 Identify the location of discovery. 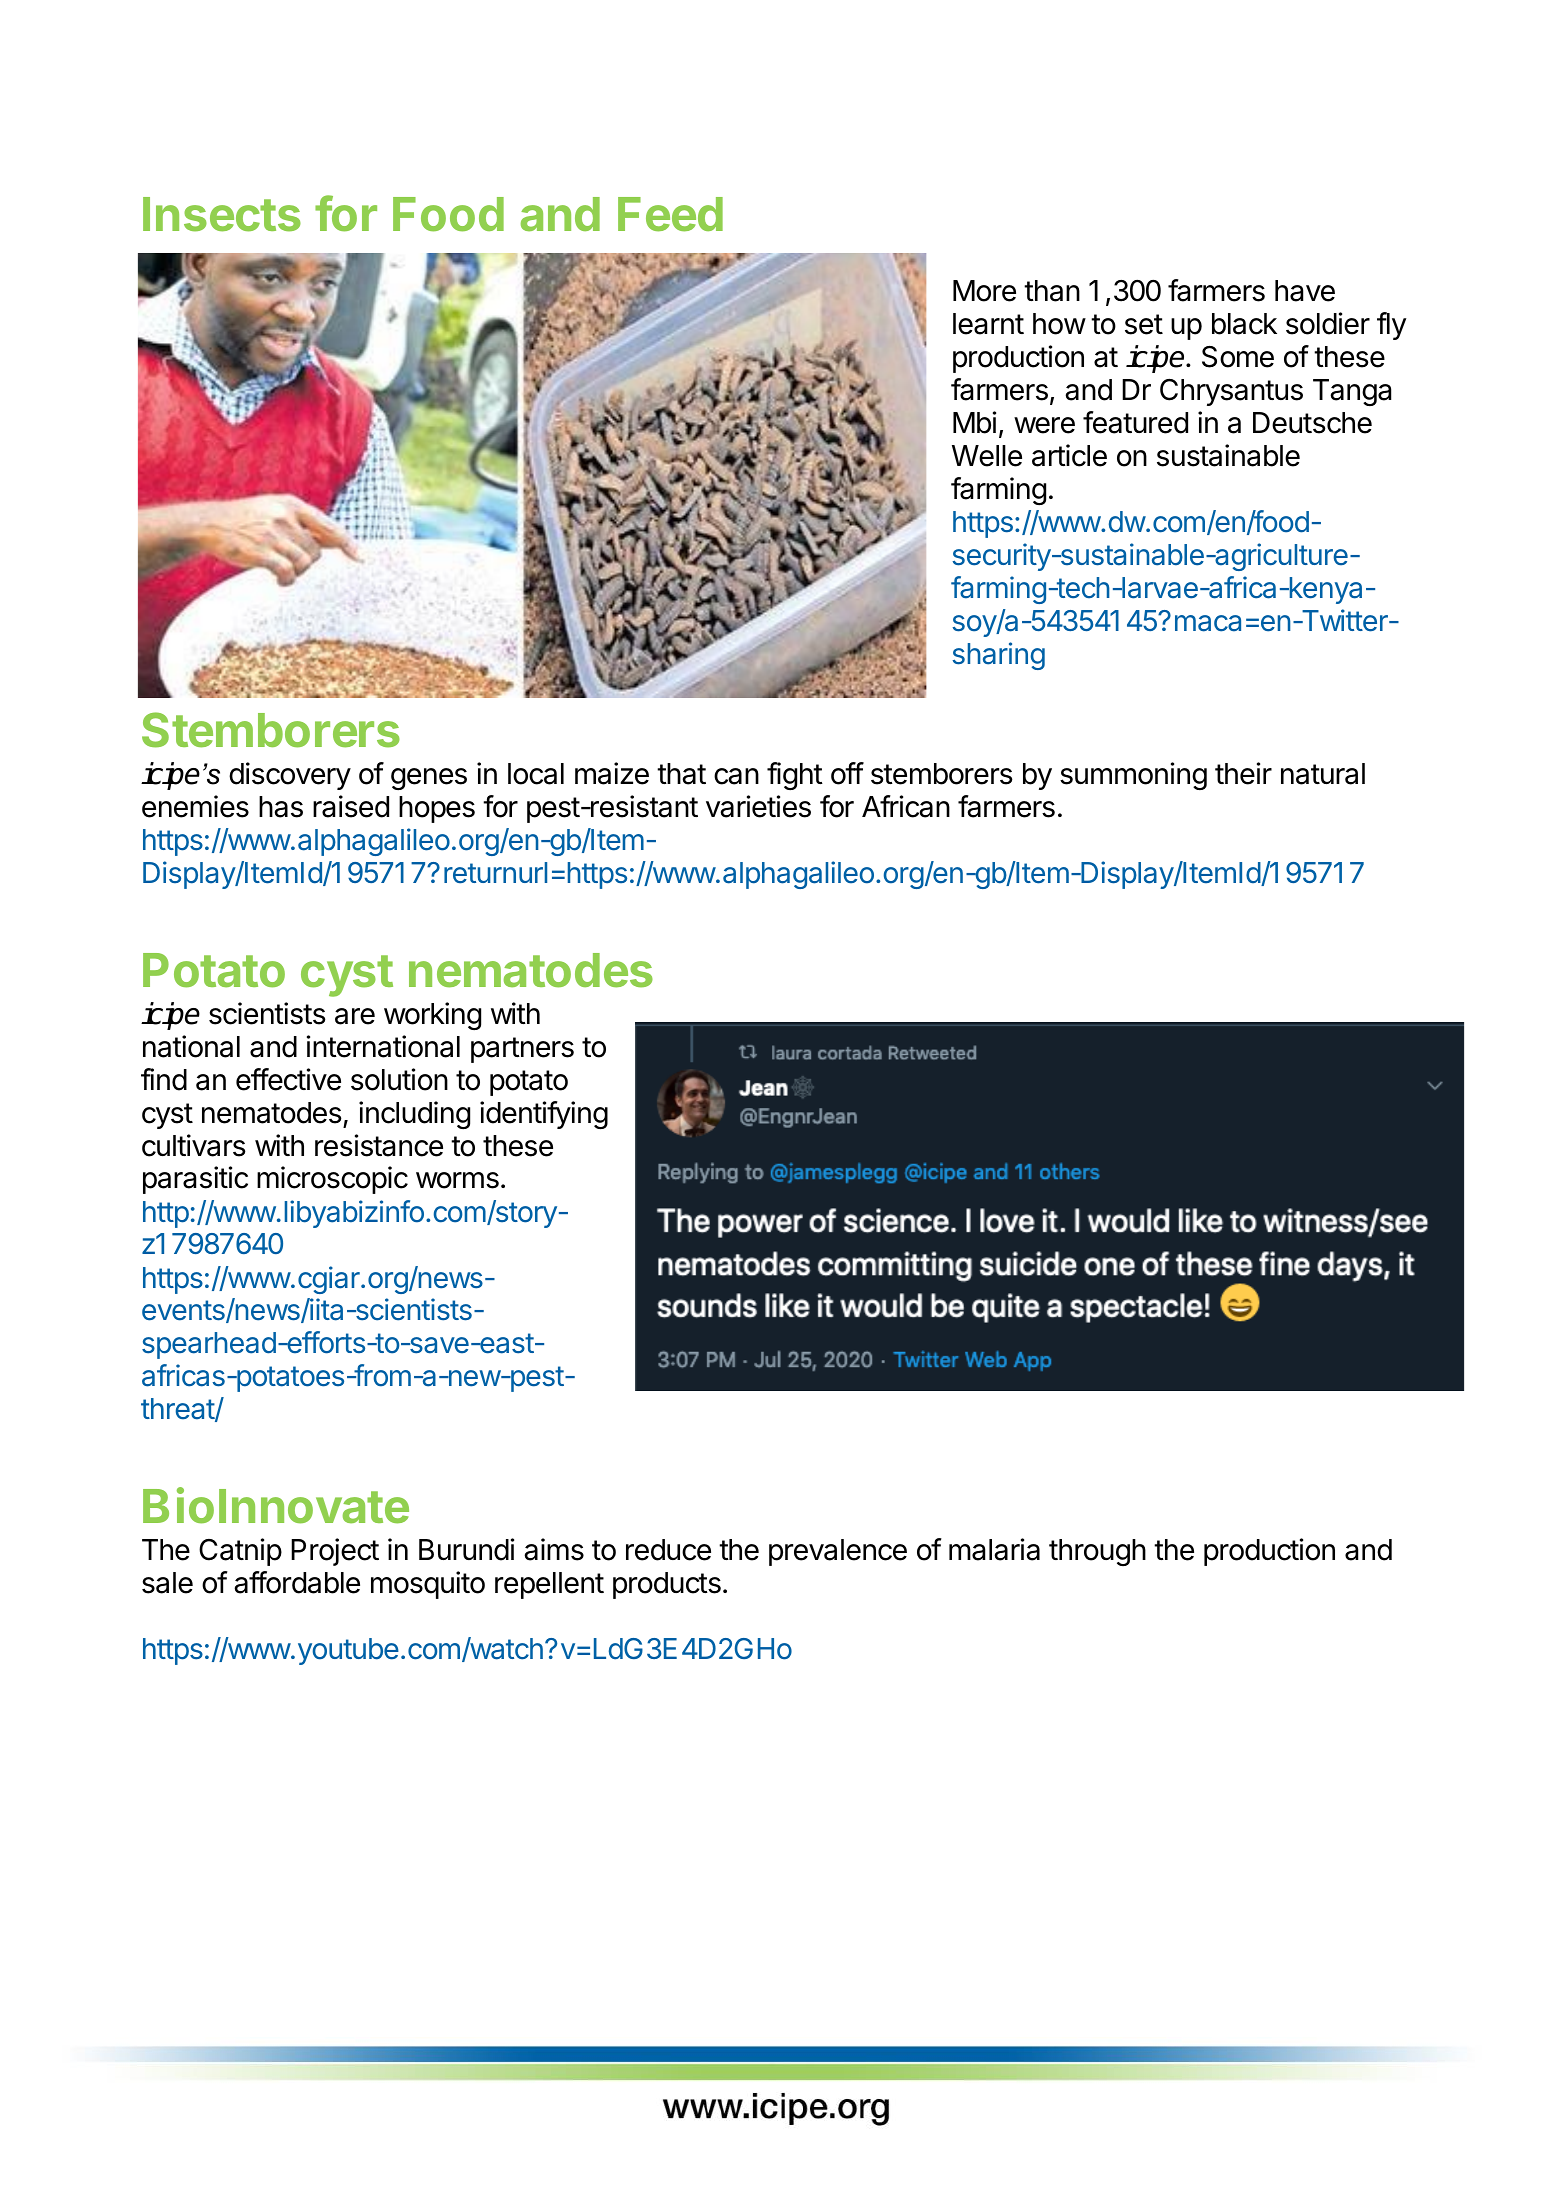
(290, 776).
